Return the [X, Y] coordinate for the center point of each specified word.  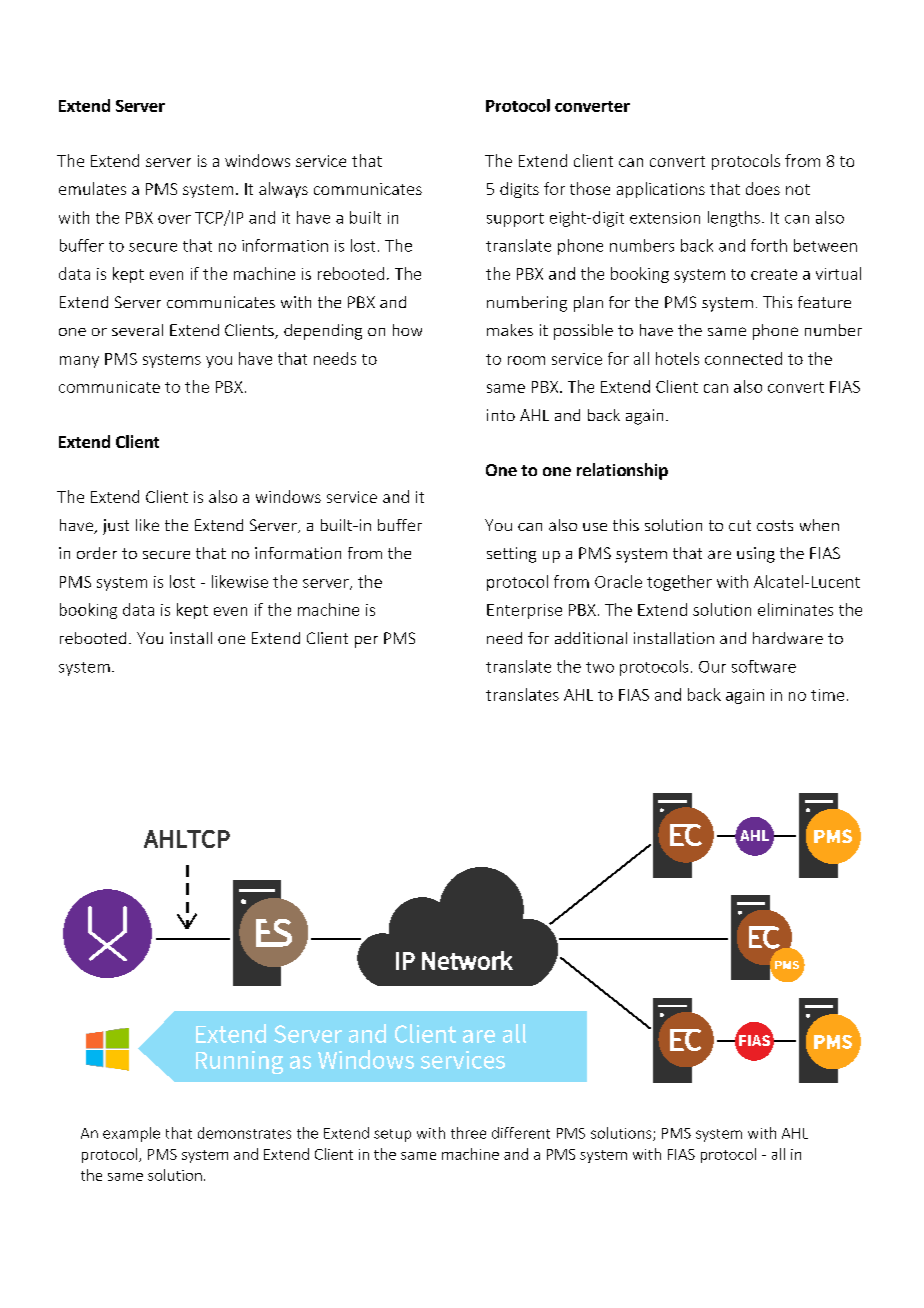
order [97, 553]
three [468, 1133]
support [515, 220]
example [131, 1134]
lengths [734, 219]
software [764, 666]
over [174, 219]
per [366, 642]
